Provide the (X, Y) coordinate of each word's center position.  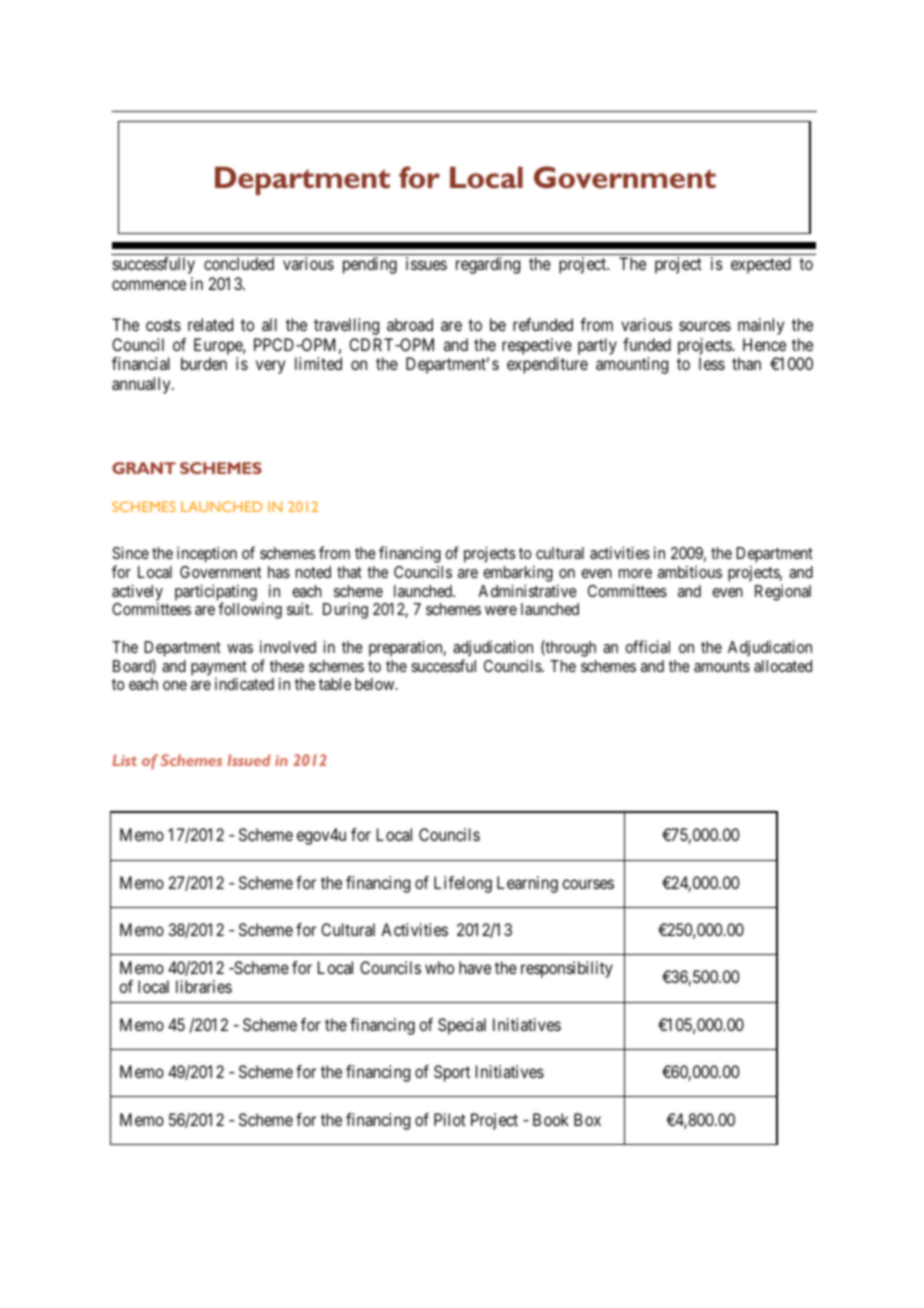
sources (705, 326)
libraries (204, 986)
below (376, 684)
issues (426, 263)
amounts (722, 666)
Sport (452, 1073)
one (175, 685)
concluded (239, 263)
